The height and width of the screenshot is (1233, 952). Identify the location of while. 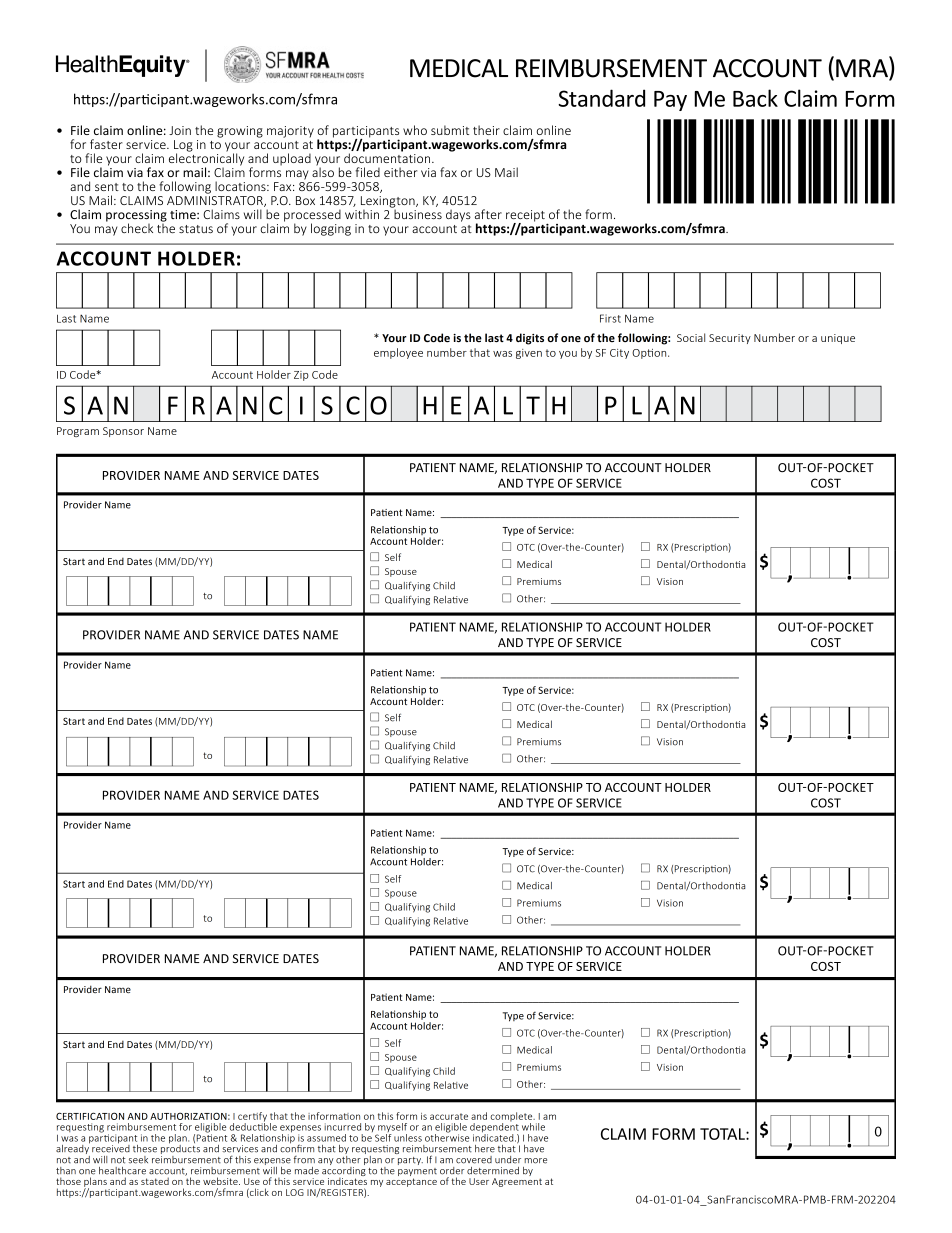
(533, 1127).
